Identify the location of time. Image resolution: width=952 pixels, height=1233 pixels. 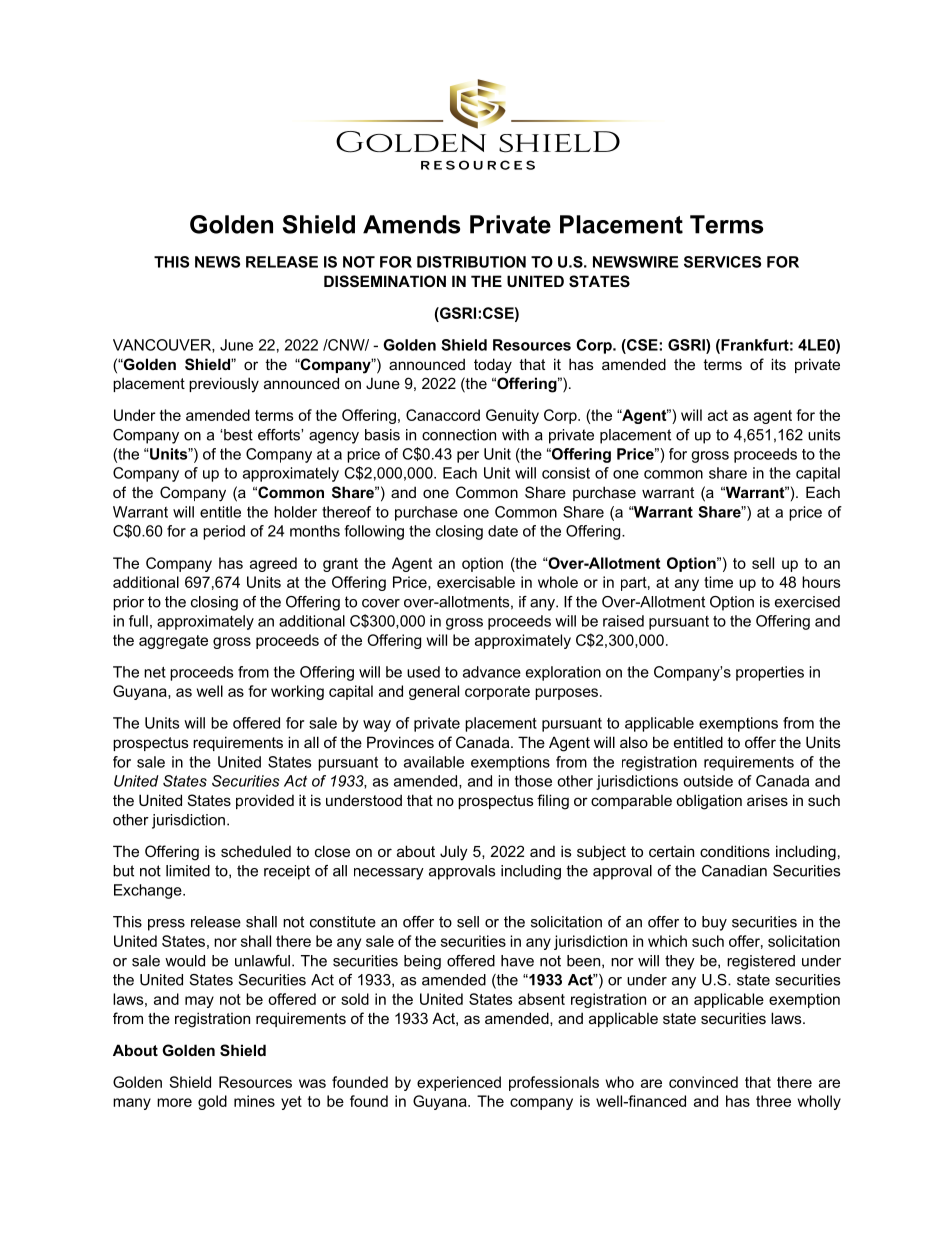
(718, 582).
